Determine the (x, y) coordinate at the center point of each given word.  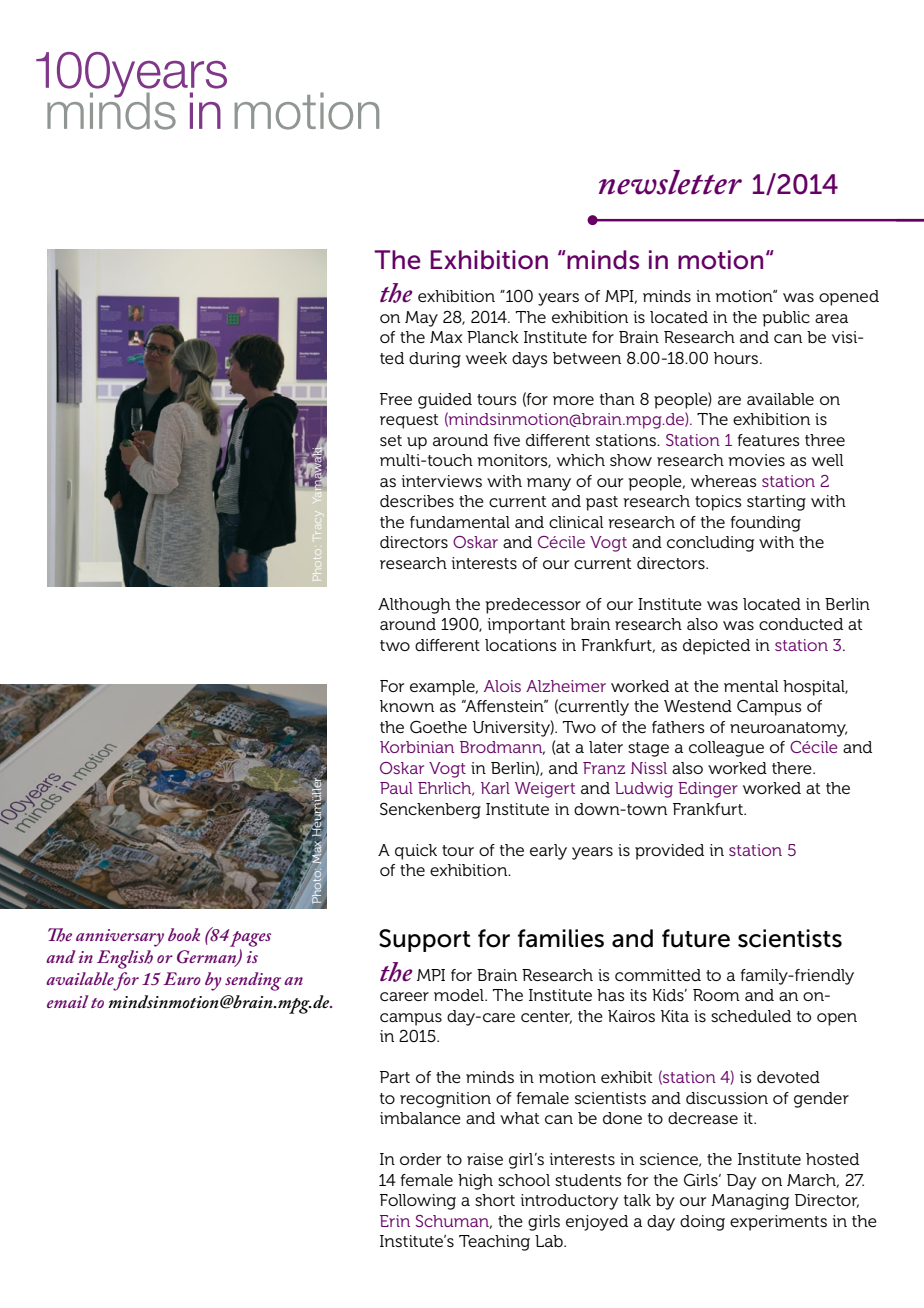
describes (417, 501)
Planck (493, 337)
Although (414, 606)
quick (416, 852)
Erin (395, 1221)
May (421, 319)
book (184, 934)
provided (669, 852)
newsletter (670, 182)
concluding (710, 544)
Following (418, 1202)
